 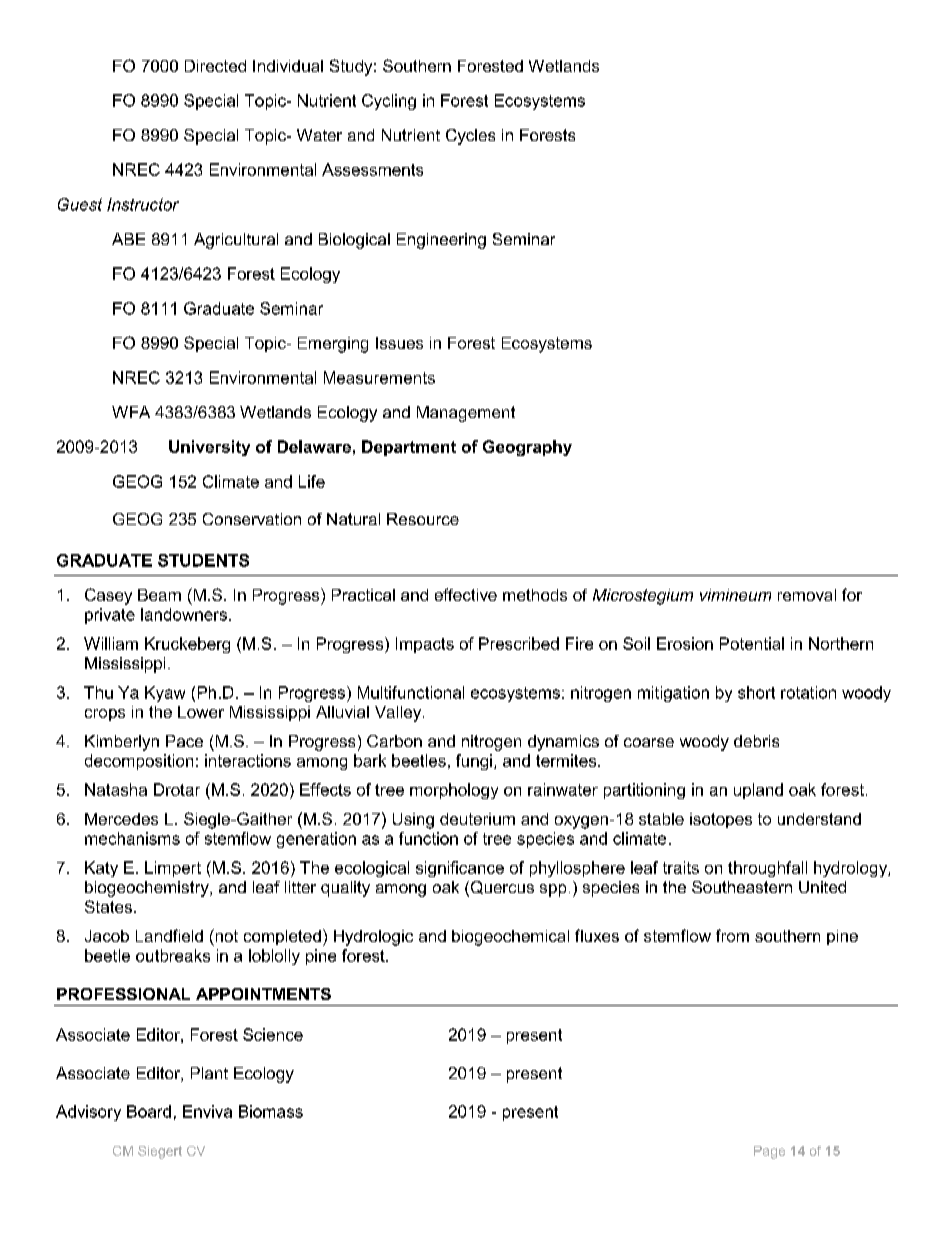 I want to click on Cycling, so click(x=389, y=102).
